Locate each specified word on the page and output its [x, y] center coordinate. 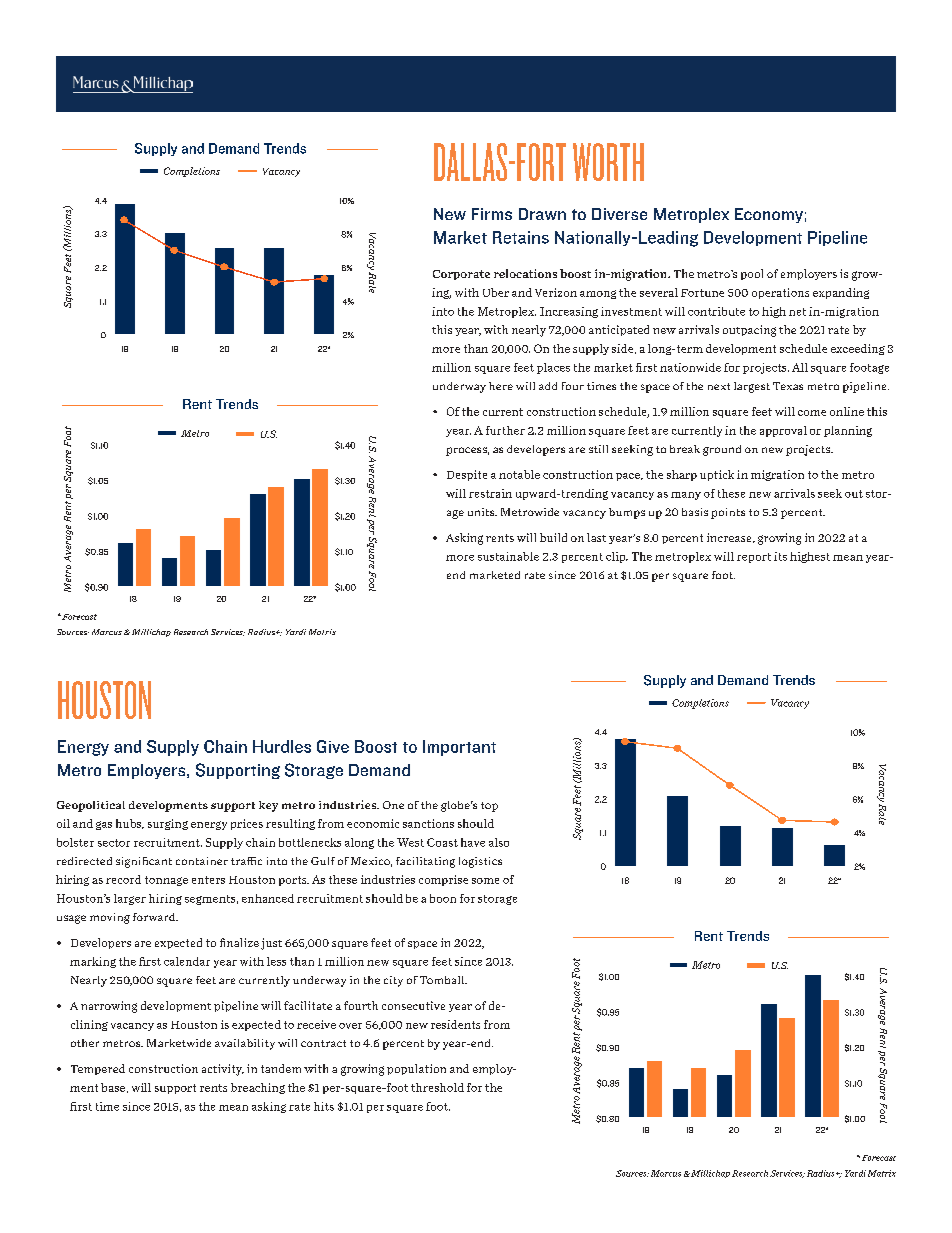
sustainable [508, 556]
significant [144, 862]
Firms [492, 214]
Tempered [98, 1069]
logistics [480, 862]
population [416, 1069]
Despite [467, 475]
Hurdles [282, 746]
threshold [437, 1087]
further [505, 430]
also [499, 842]
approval [783, 431]
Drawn [542, 214]
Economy [769, 215]
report [754, 558]
